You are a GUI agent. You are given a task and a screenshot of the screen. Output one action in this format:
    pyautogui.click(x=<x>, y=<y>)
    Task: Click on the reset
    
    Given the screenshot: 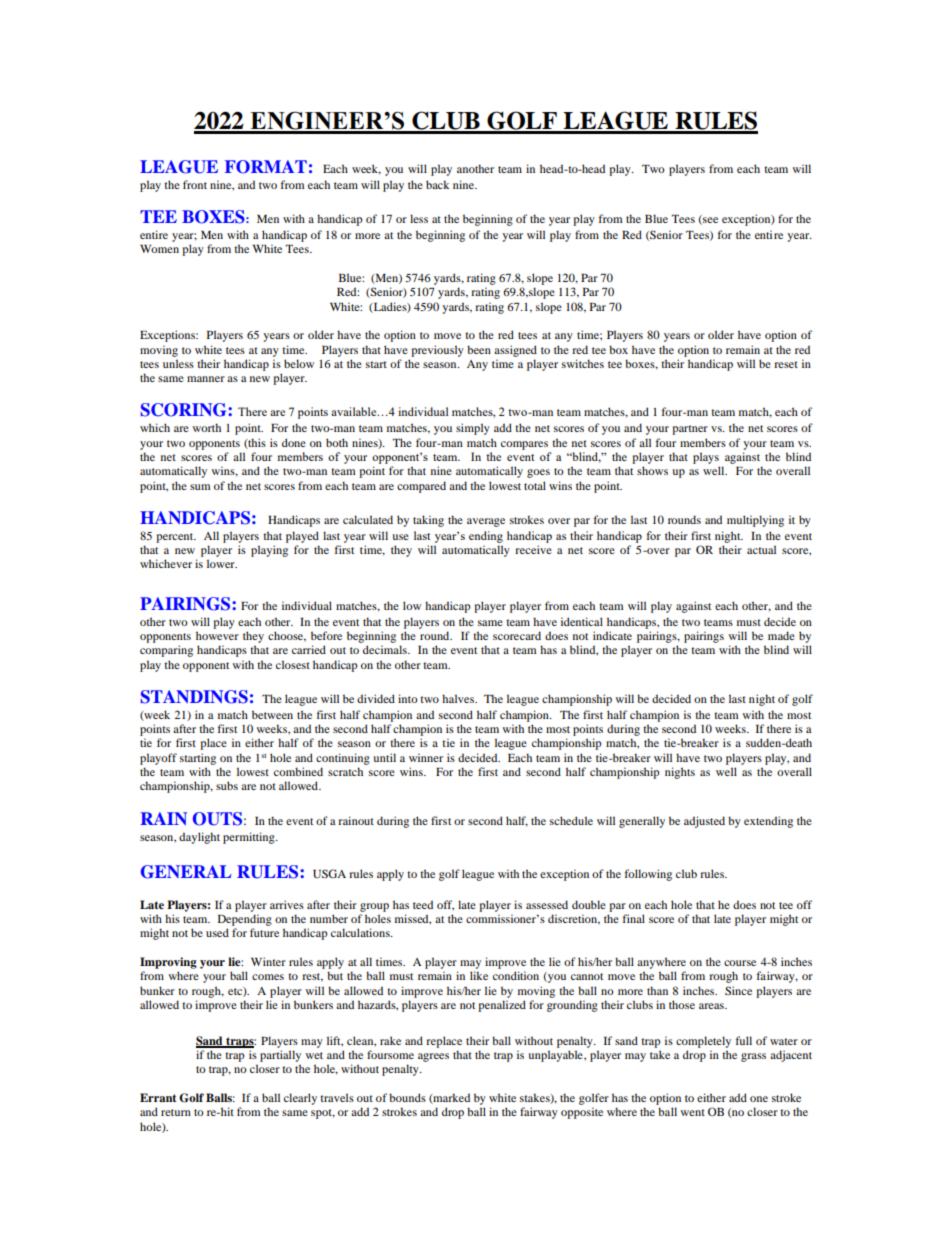 What is the action you would take?
    pyautogui.click(x=786, y=364)
